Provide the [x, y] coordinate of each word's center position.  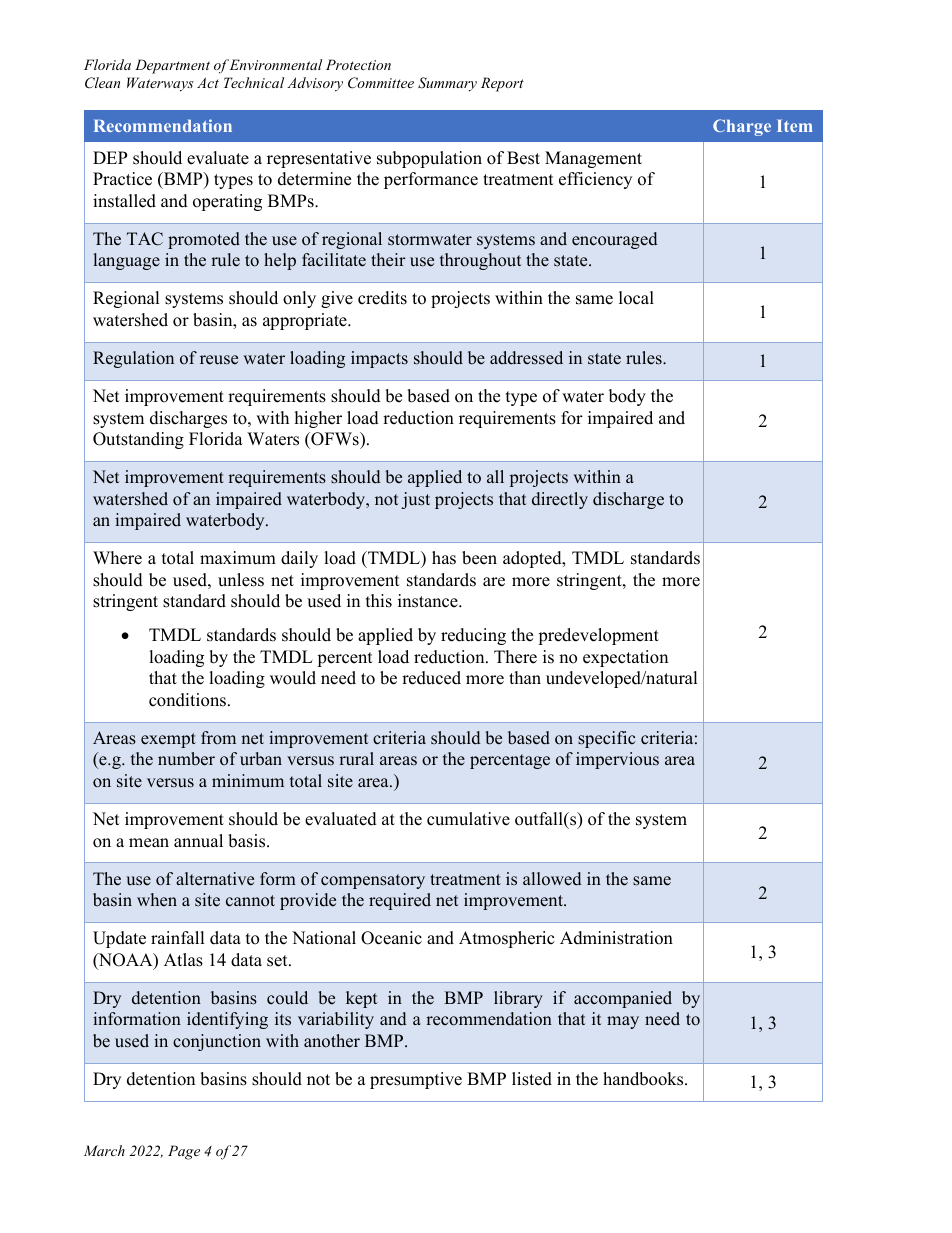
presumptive [416, 1080]
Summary [447, 84]
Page [184, 1152]
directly [560, 500]
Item [795, 126]
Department [172, 66]
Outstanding [138, 440]
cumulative [468, 819]
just [415, 500]
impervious [617, 760]
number [186, 759]
